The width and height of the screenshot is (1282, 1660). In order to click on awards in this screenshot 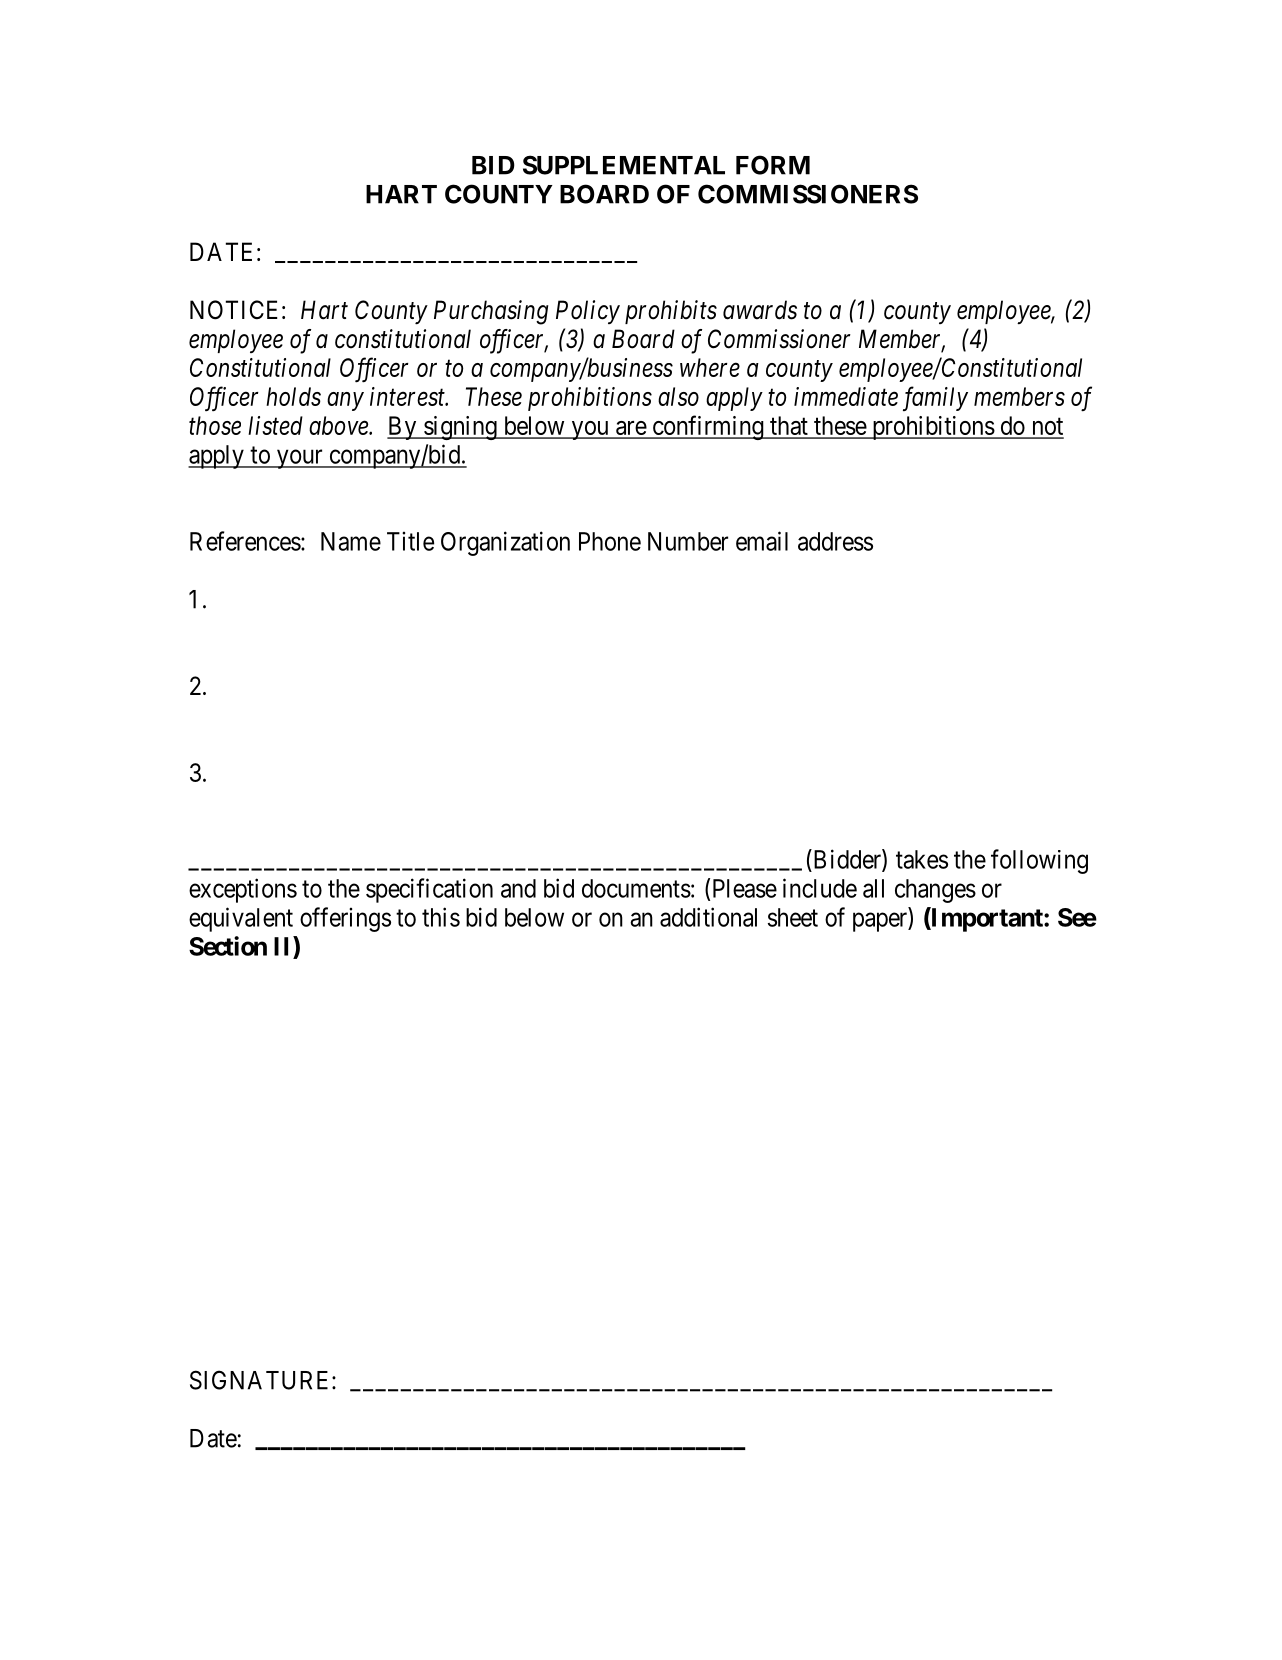, I will do `click(760, 310)`.
